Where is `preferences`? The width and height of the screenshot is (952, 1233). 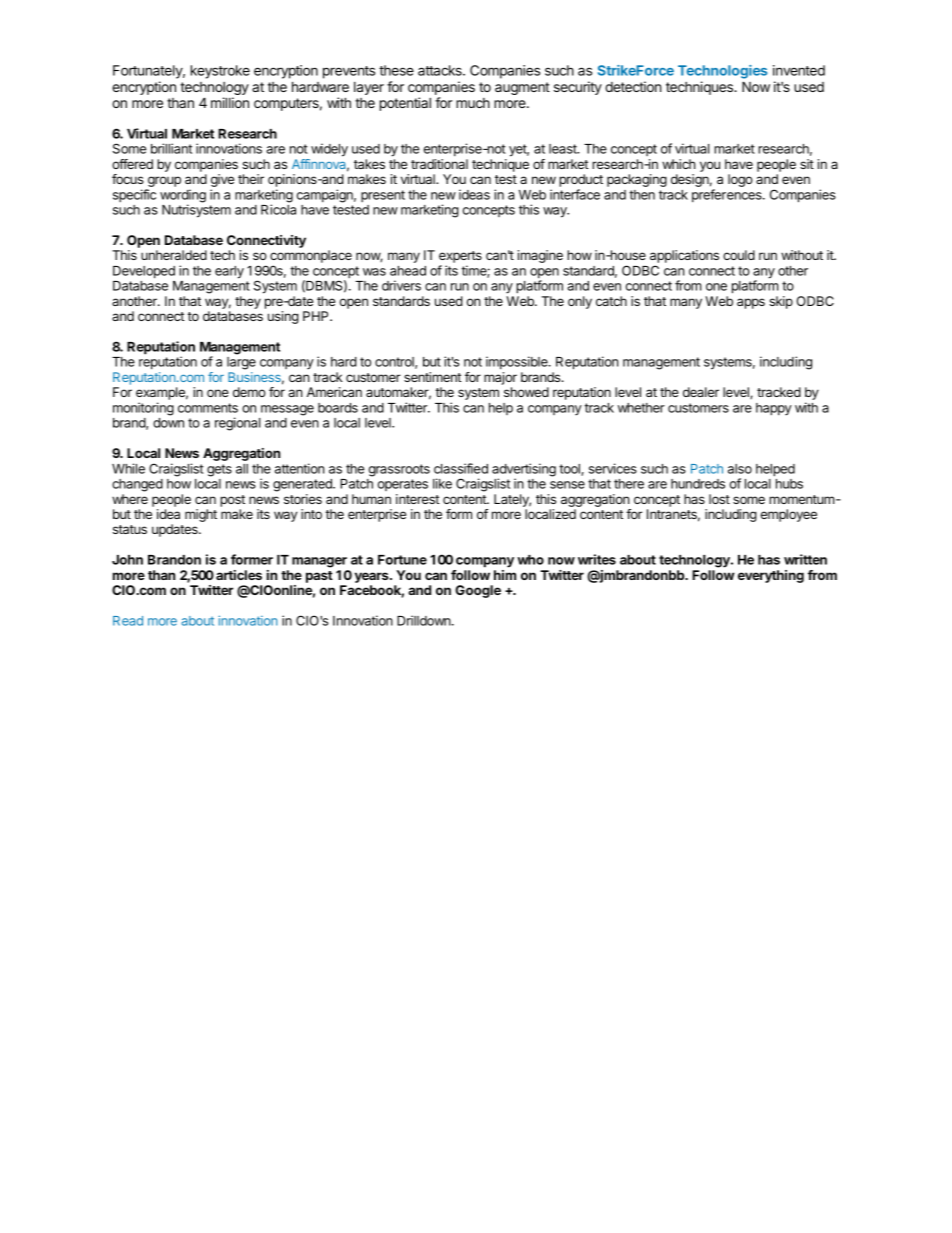 preferences is located at coordinates (728, 195).
